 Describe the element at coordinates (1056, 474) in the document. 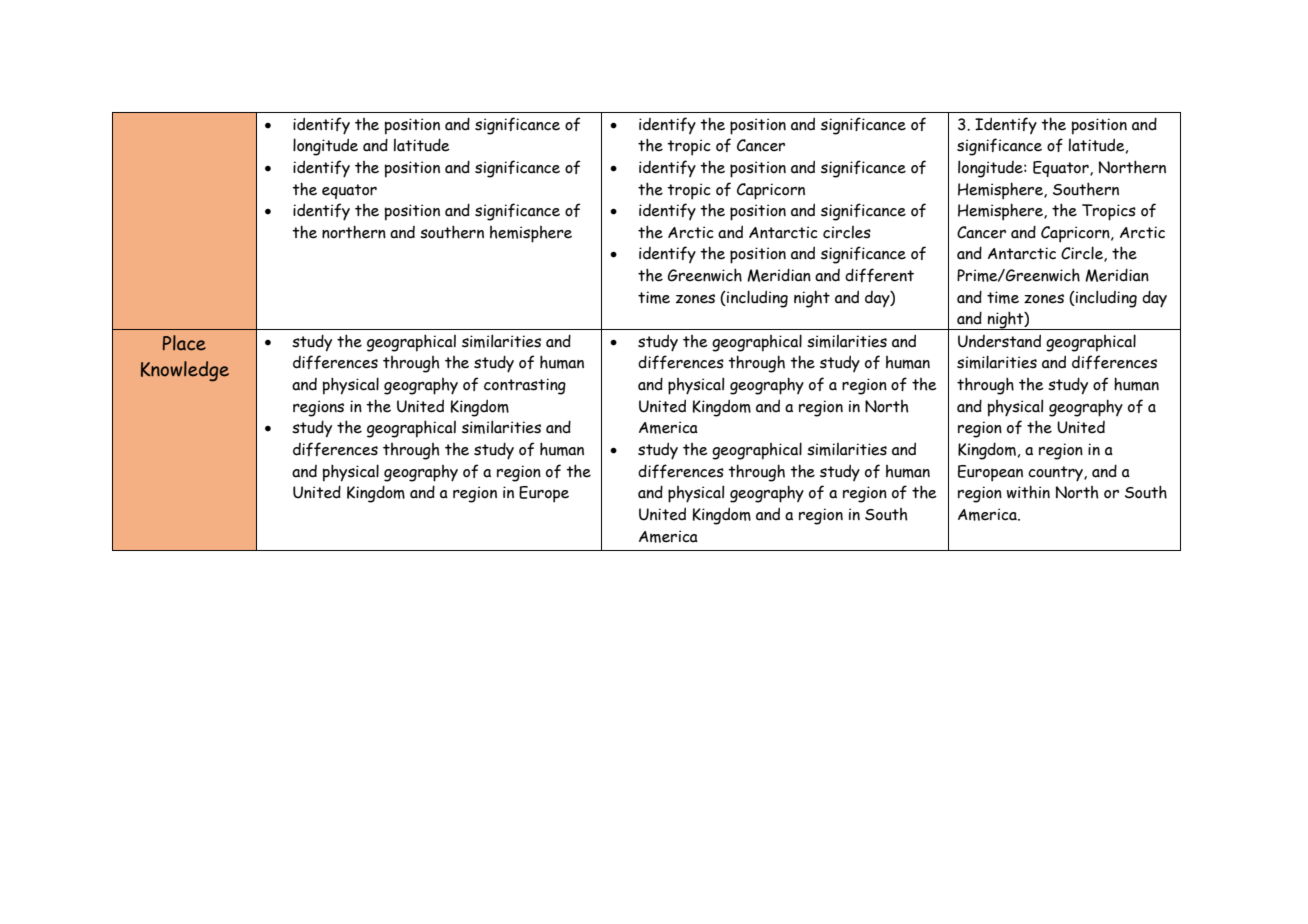

I see `country` at that location.
